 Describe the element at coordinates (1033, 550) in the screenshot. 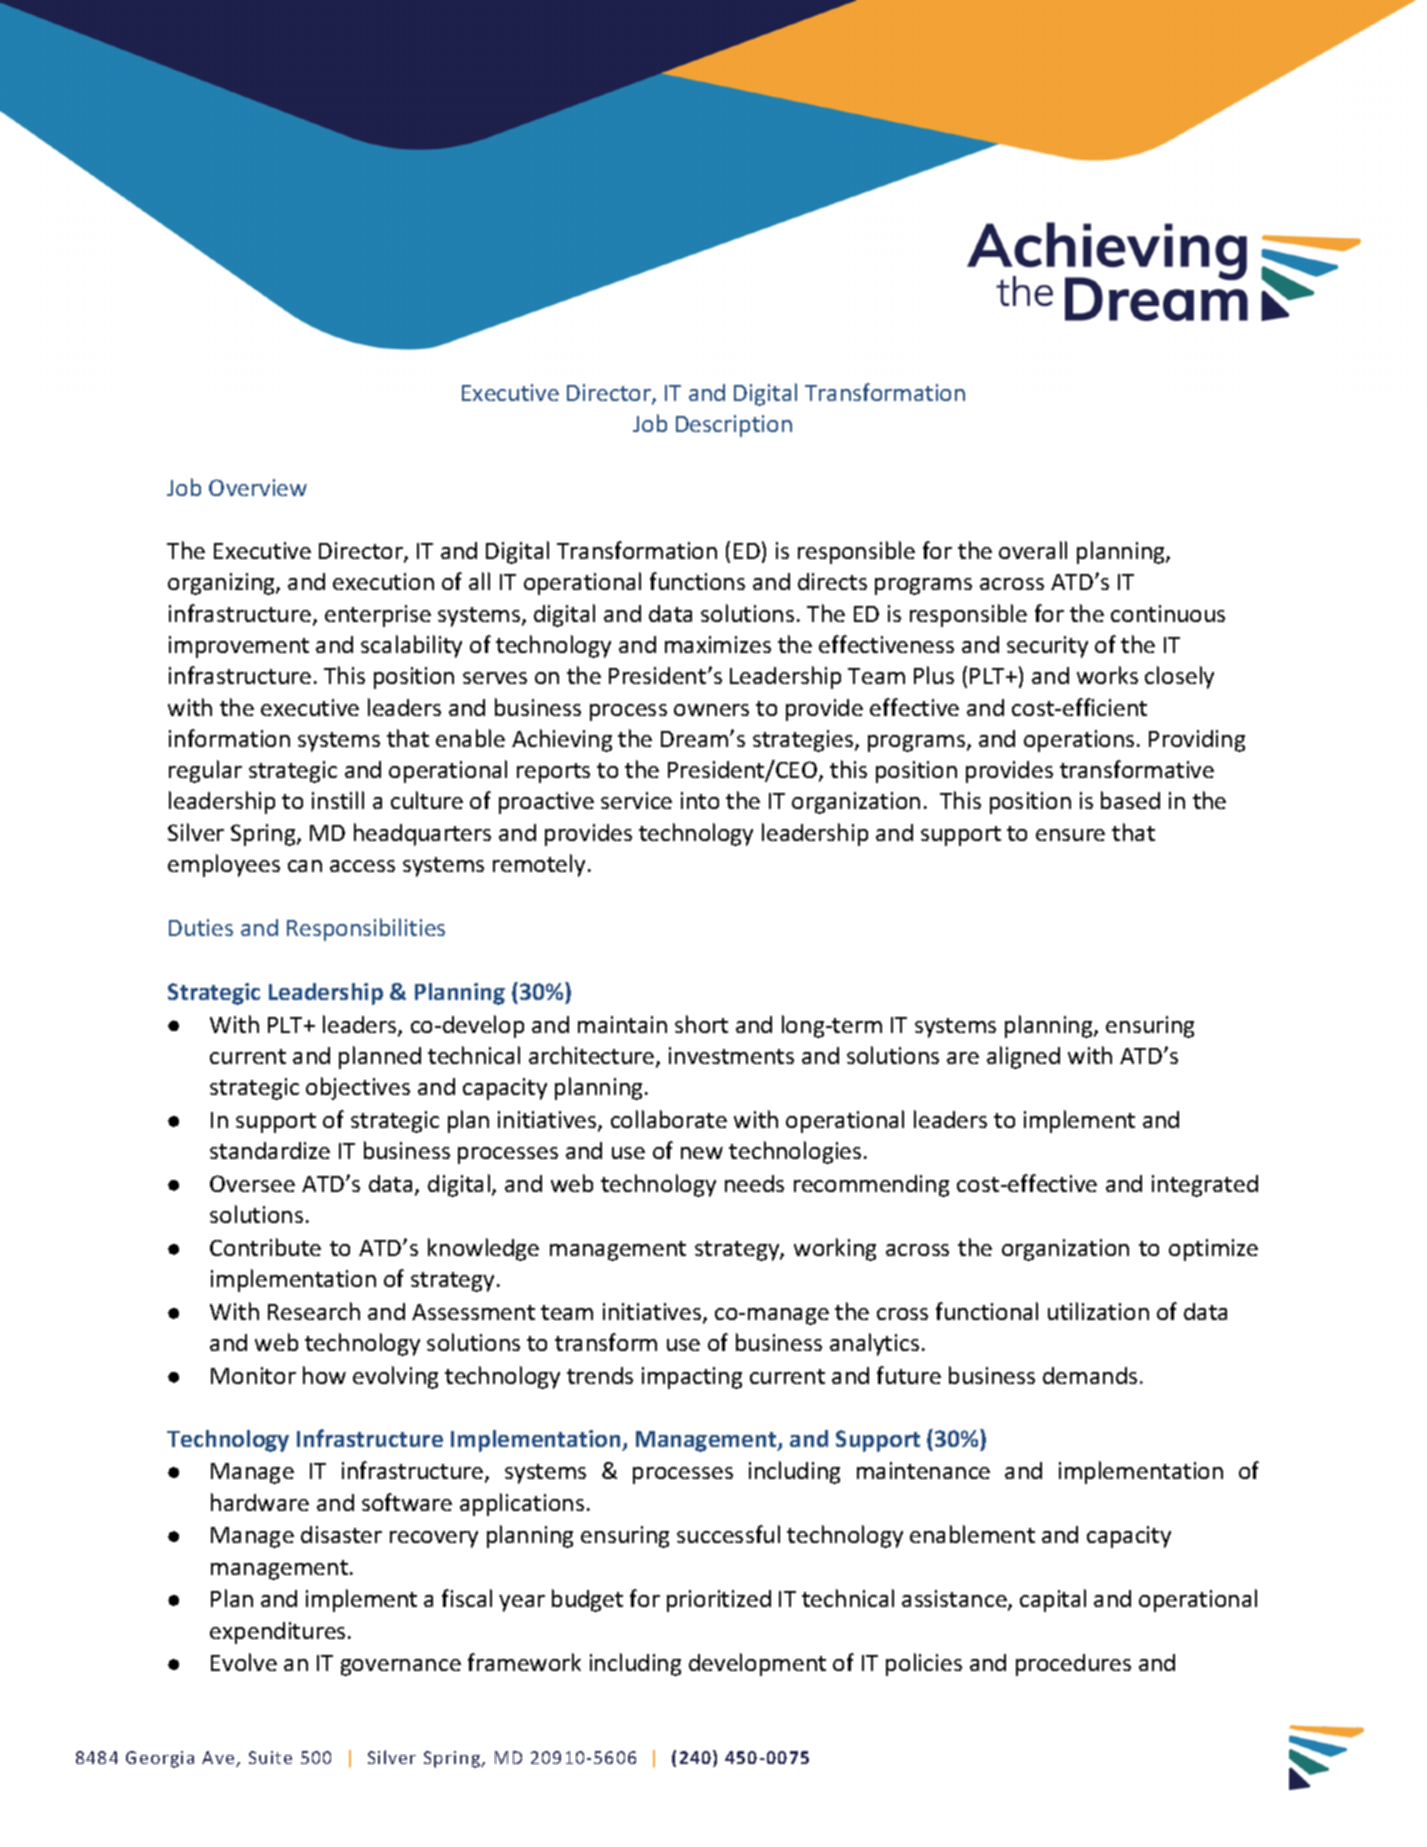

I see `overall` at that location.
